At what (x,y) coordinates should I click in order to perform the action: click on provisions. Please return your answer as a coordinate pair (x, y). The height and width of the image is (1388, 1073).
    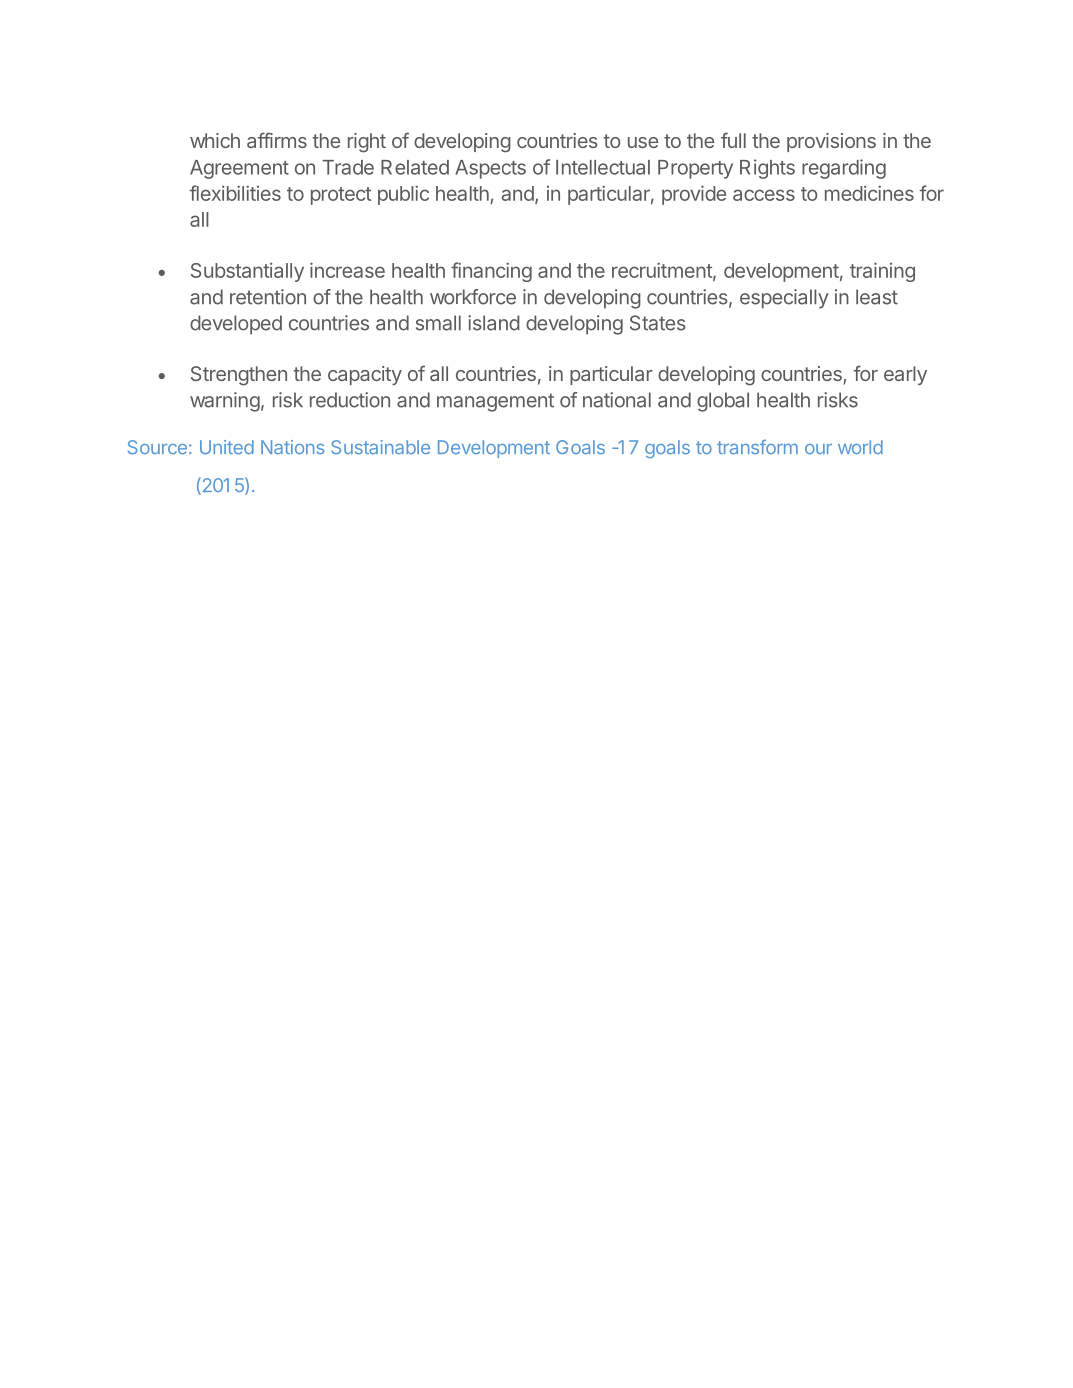
    Looking at the image, I should click on (831, 142).
